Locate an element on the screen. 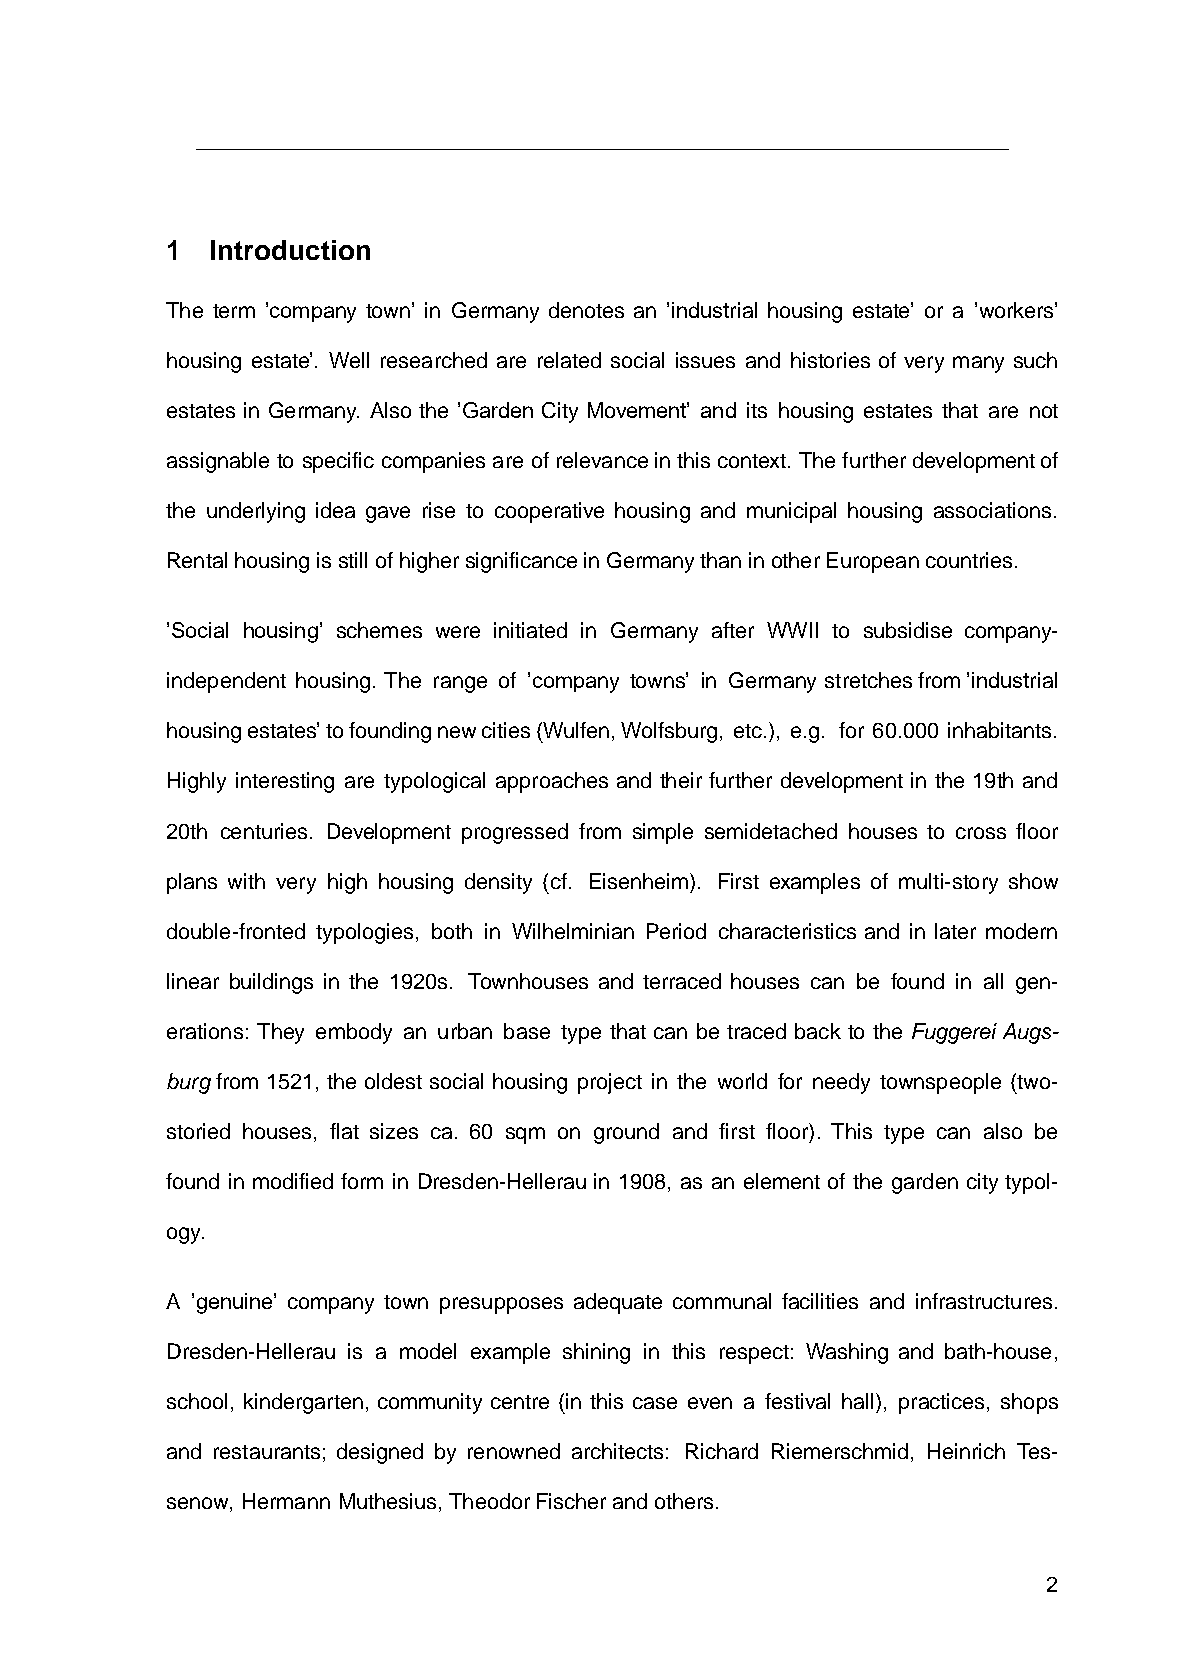 Image resolution: width=1179 pixels, height=1666 pixels. Introduction is located at coordinates (290, 250).
